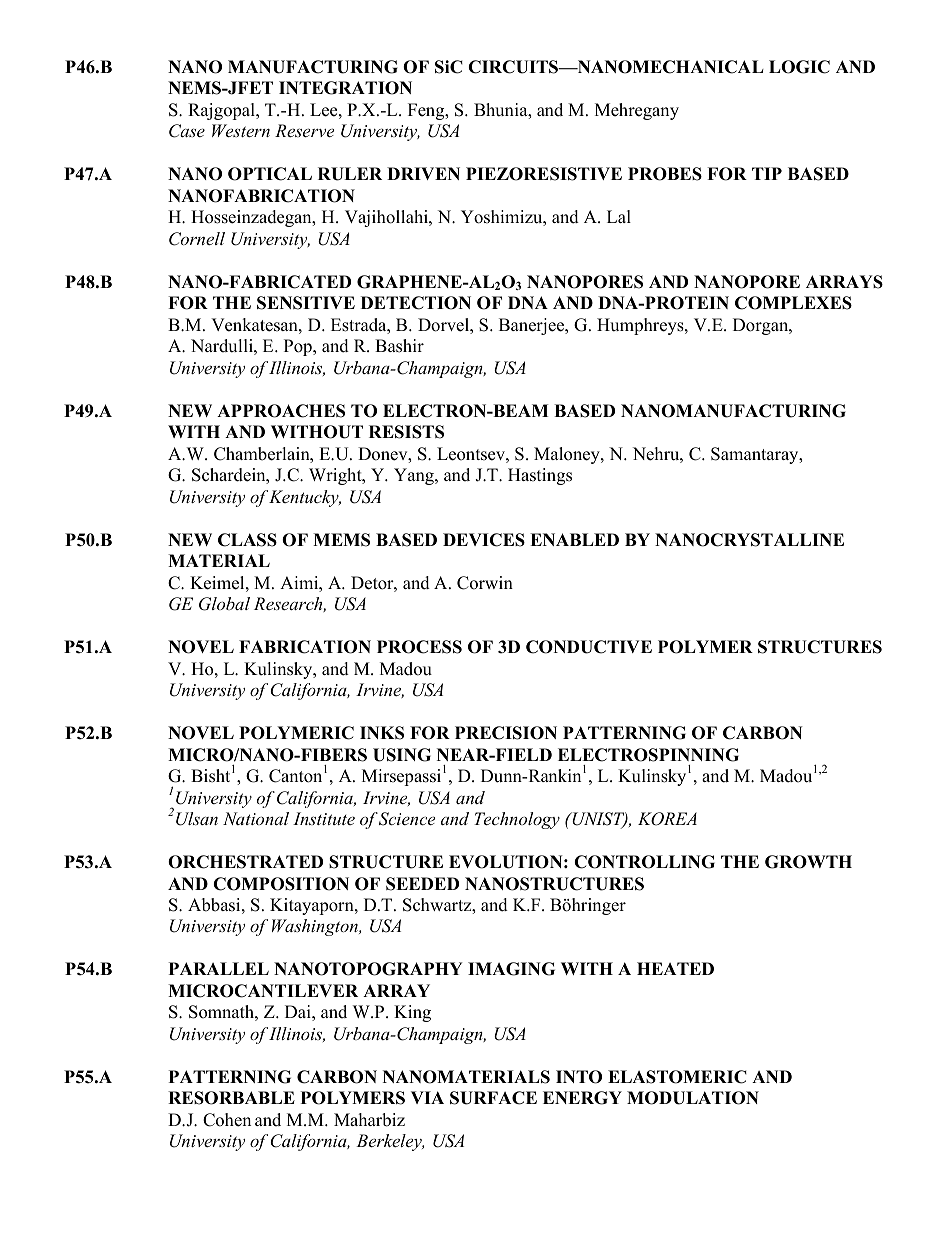 Image resolution: width=952 pixels, height=1233 pixels. I want to click on LOGIC, so click(799, 67).
